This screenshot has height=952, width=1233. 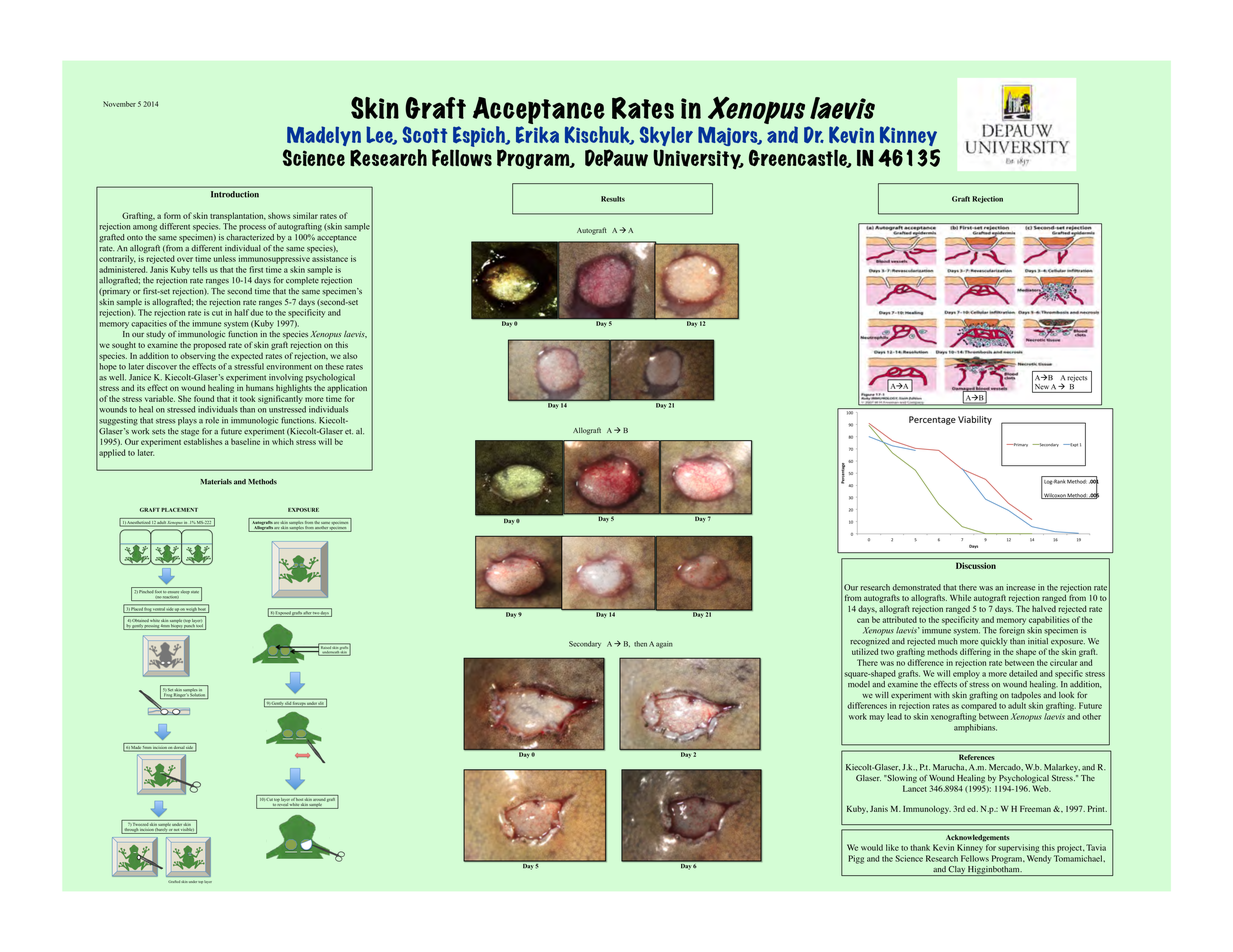 What do you see at coordinates (319, 798) in the screenshot?
I see `around` at bounding box center [319, 798].
